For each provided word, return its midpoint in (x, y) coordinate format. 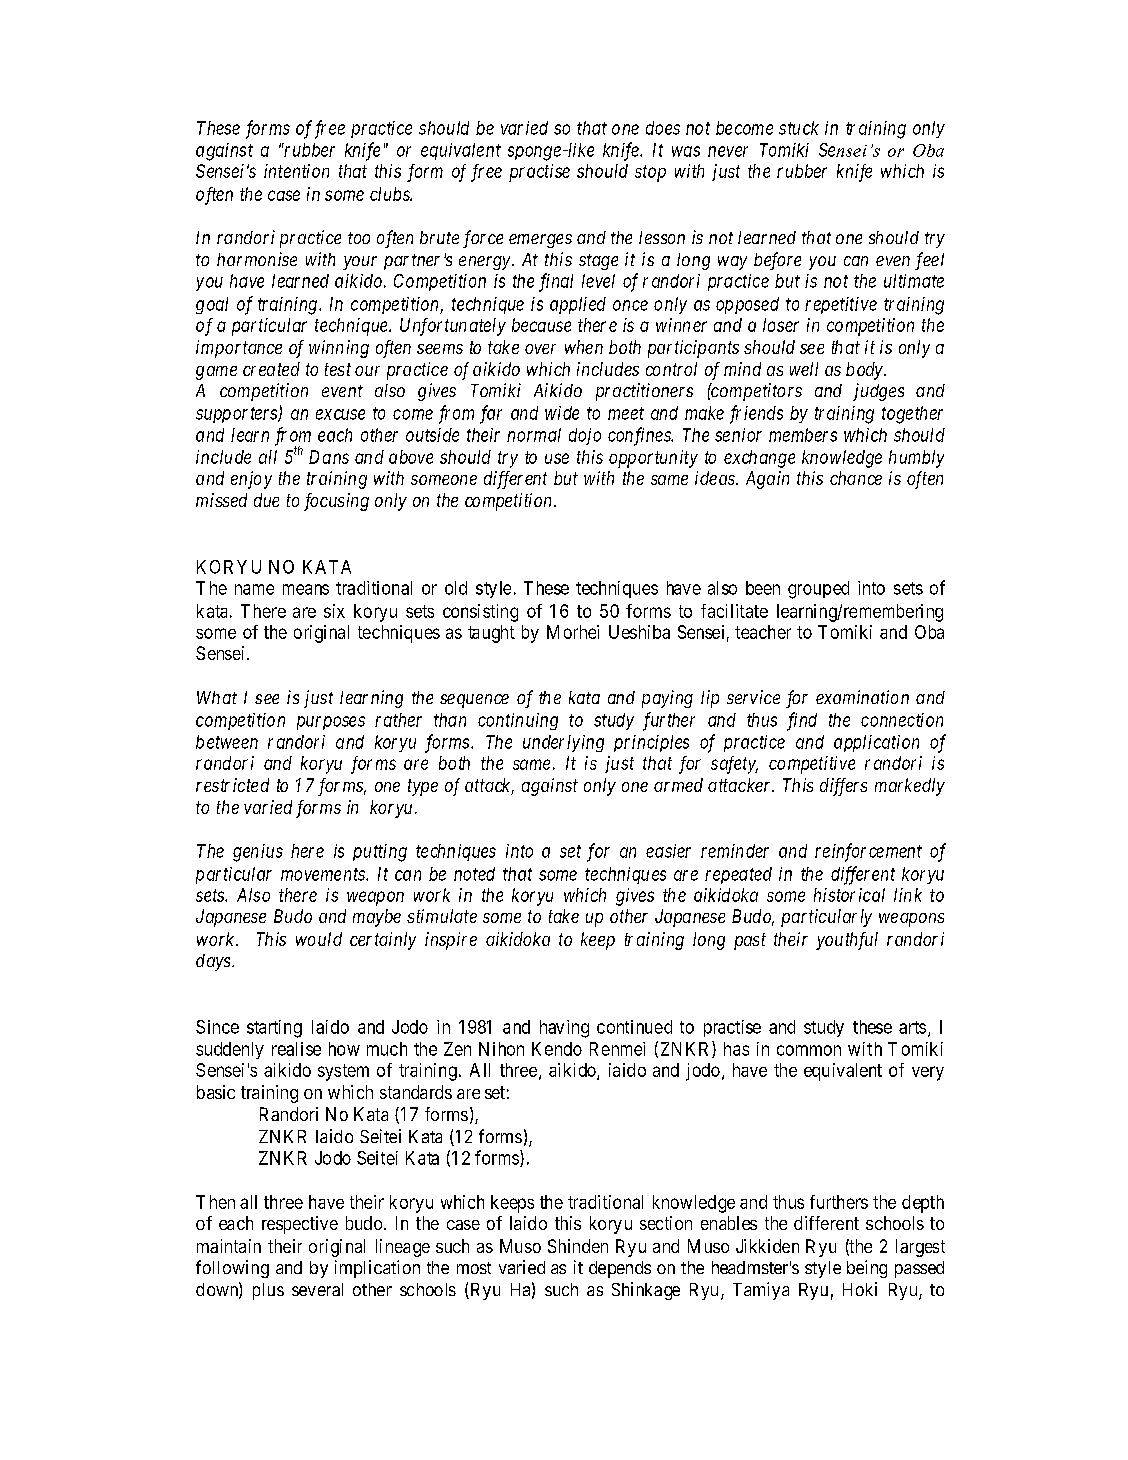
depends (620, 1269)
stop (650, 173)
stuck (799, 128)
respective (300, 1225)
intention (296, 171)
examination (862, 697)
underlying (563, 743)
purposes (331, 723)
